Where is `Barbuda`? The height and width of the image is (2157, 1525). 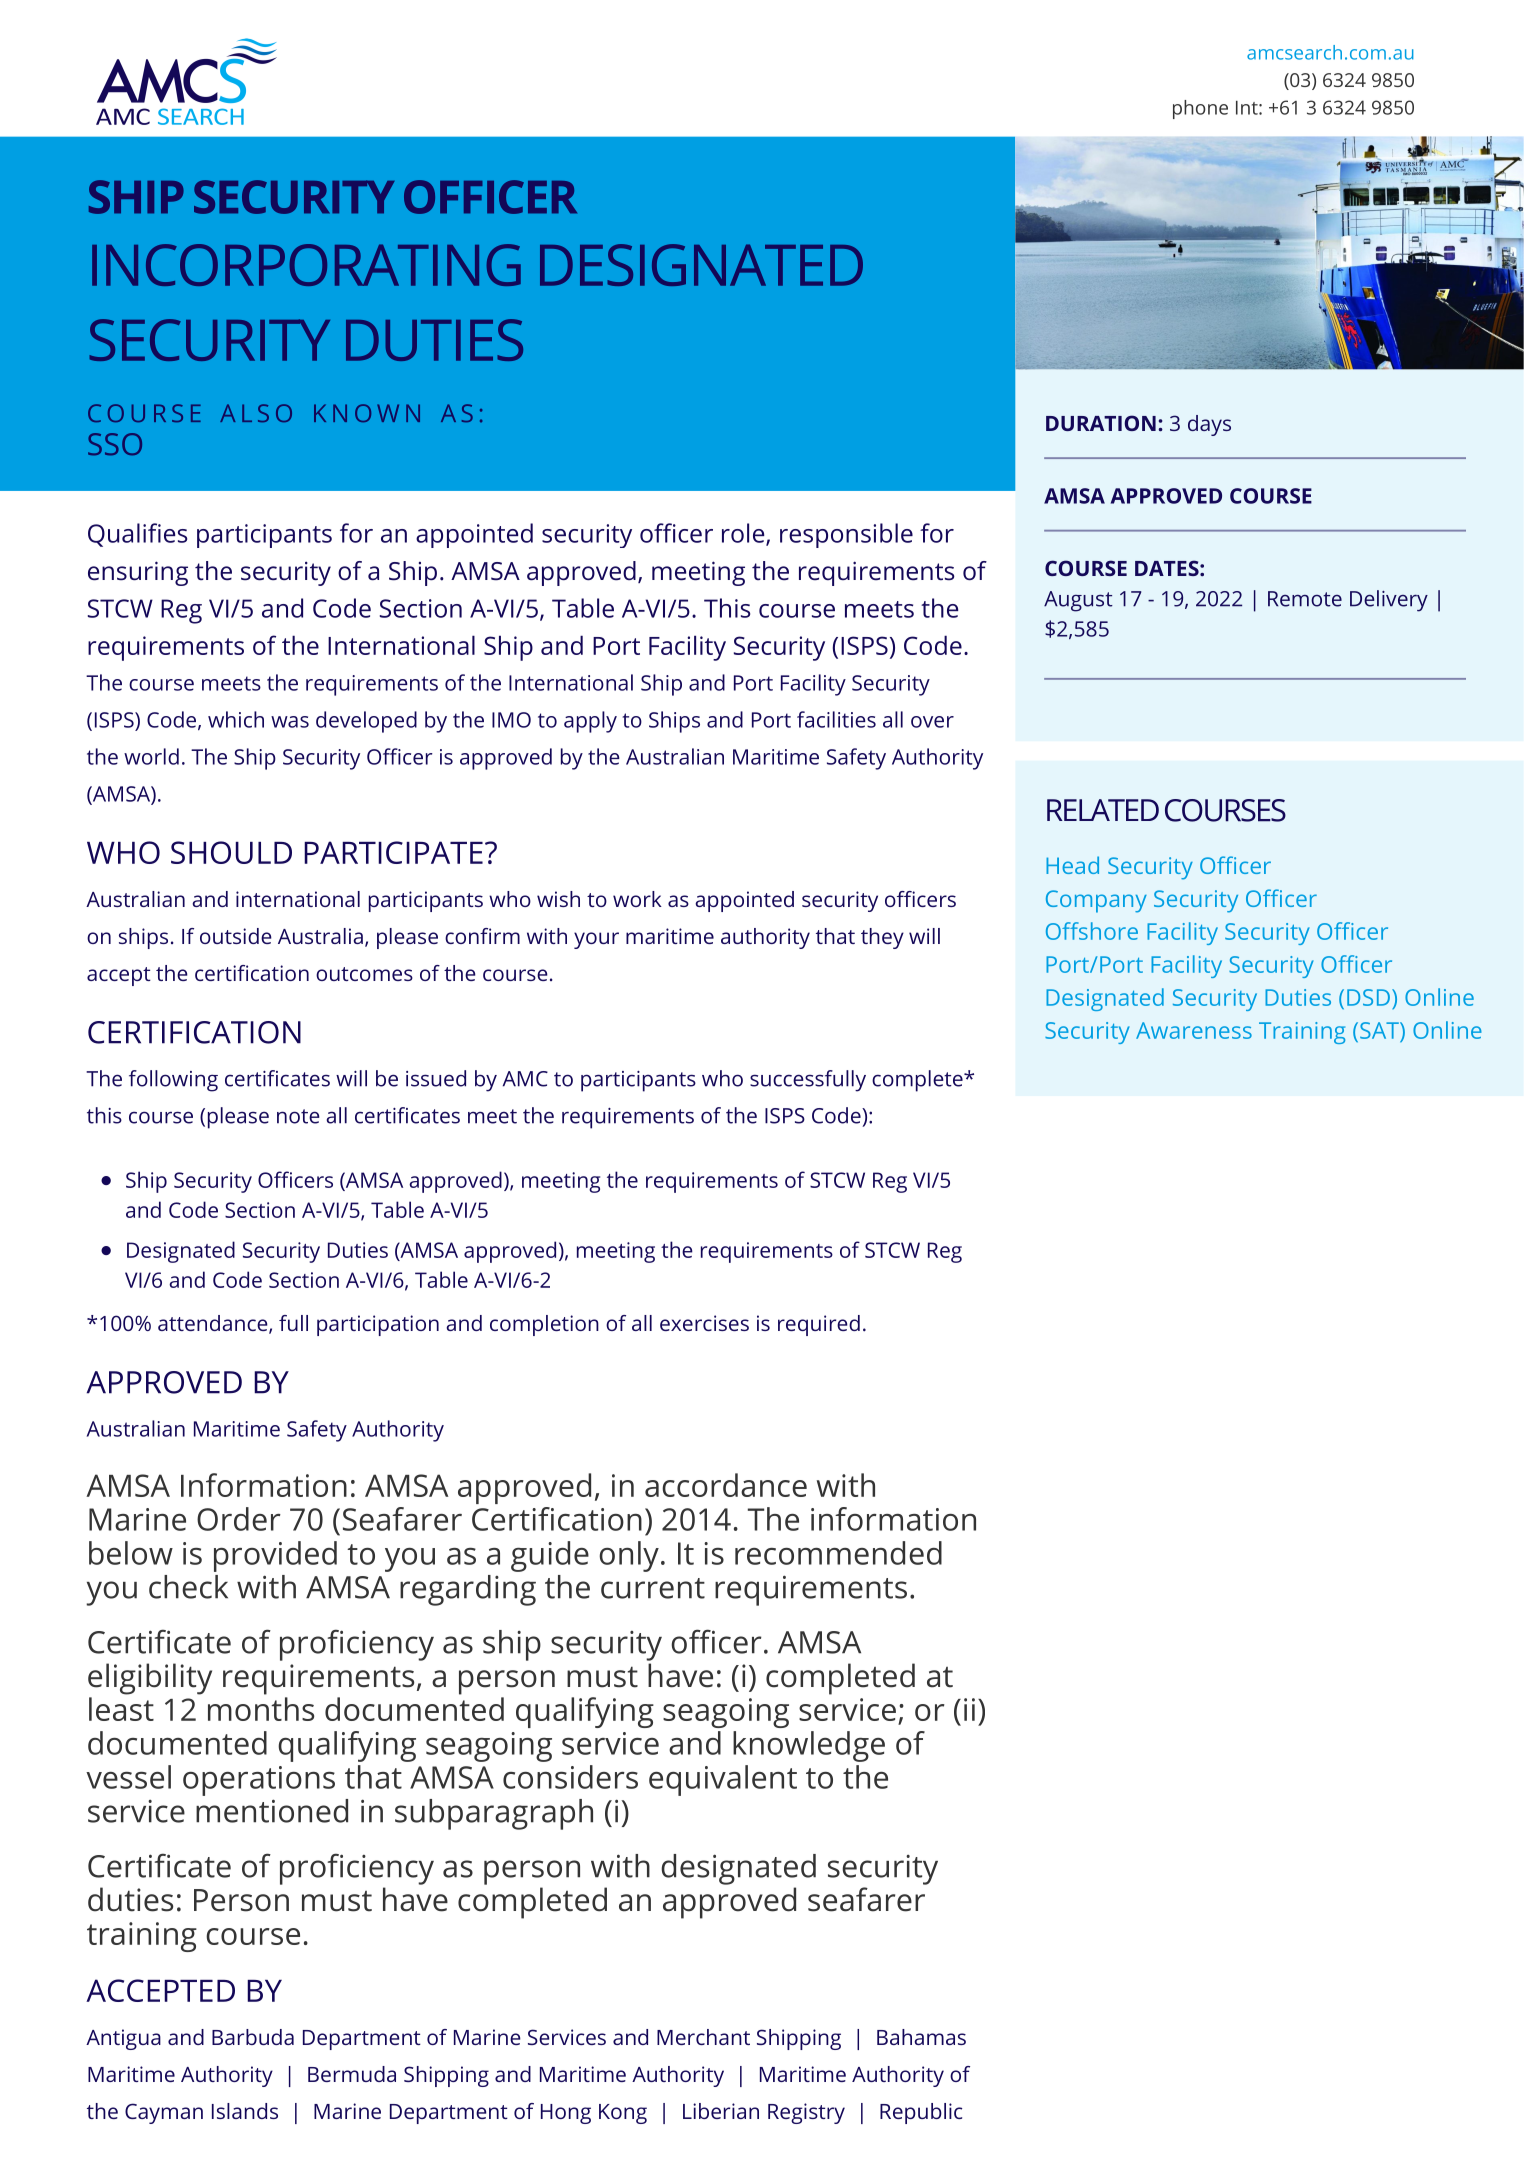 Barbuda is located at coordinates (253, 2037).
